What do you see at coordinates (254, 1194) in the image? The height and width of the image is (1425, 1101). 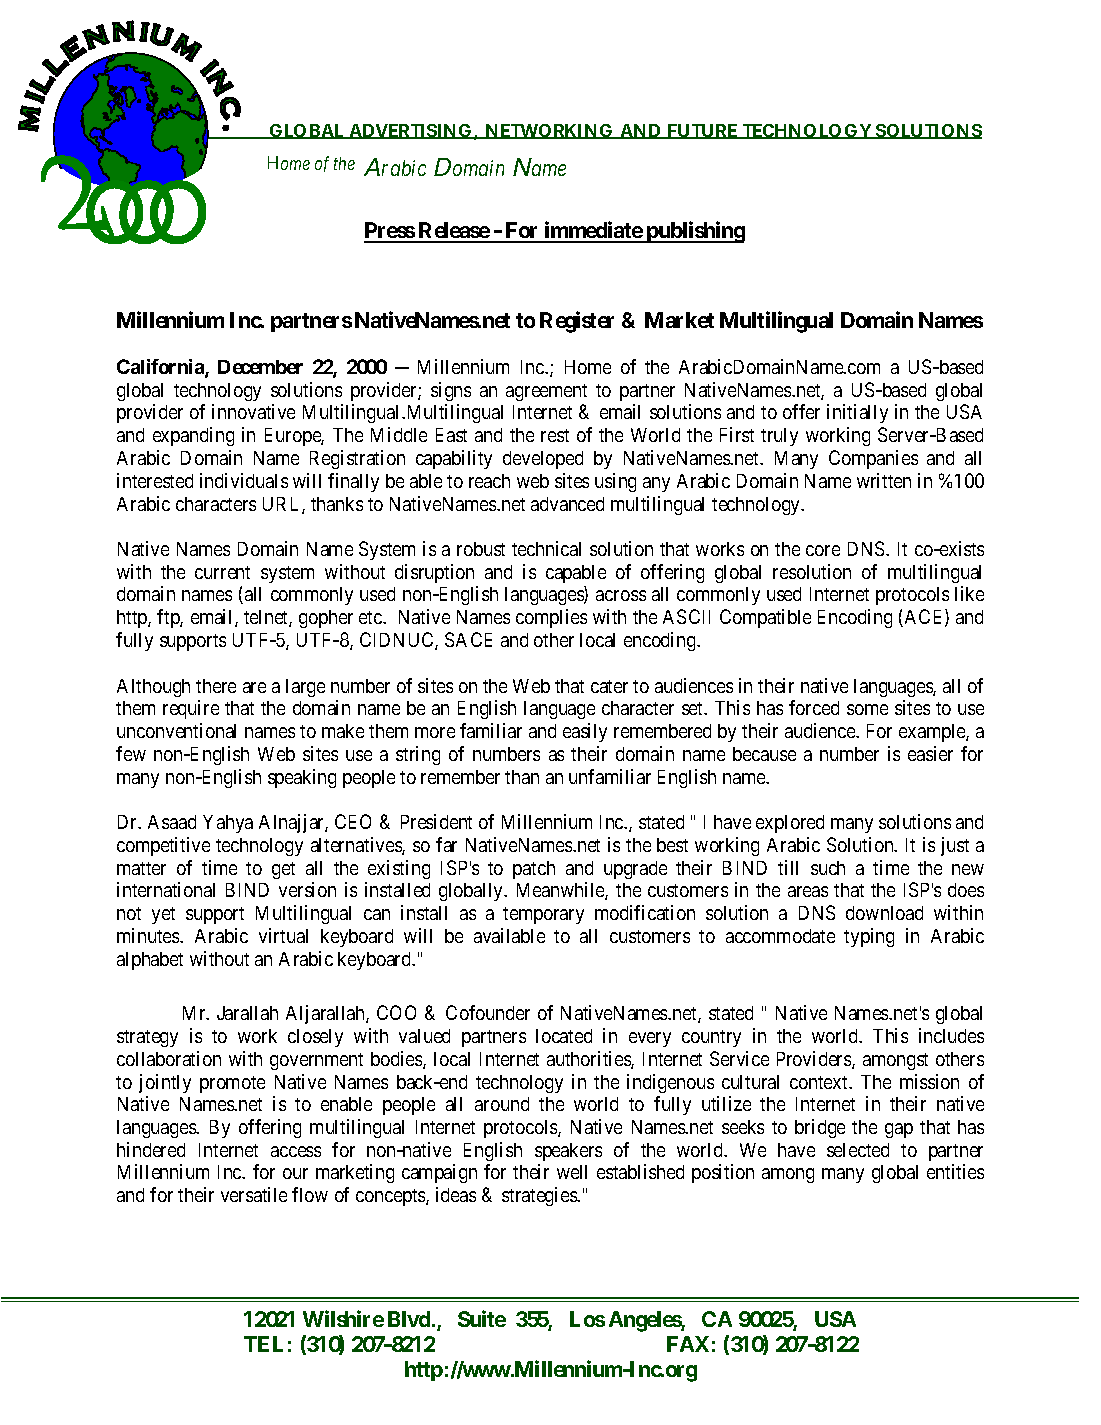 I see `versatile` at bounding box center [254, 1194].
